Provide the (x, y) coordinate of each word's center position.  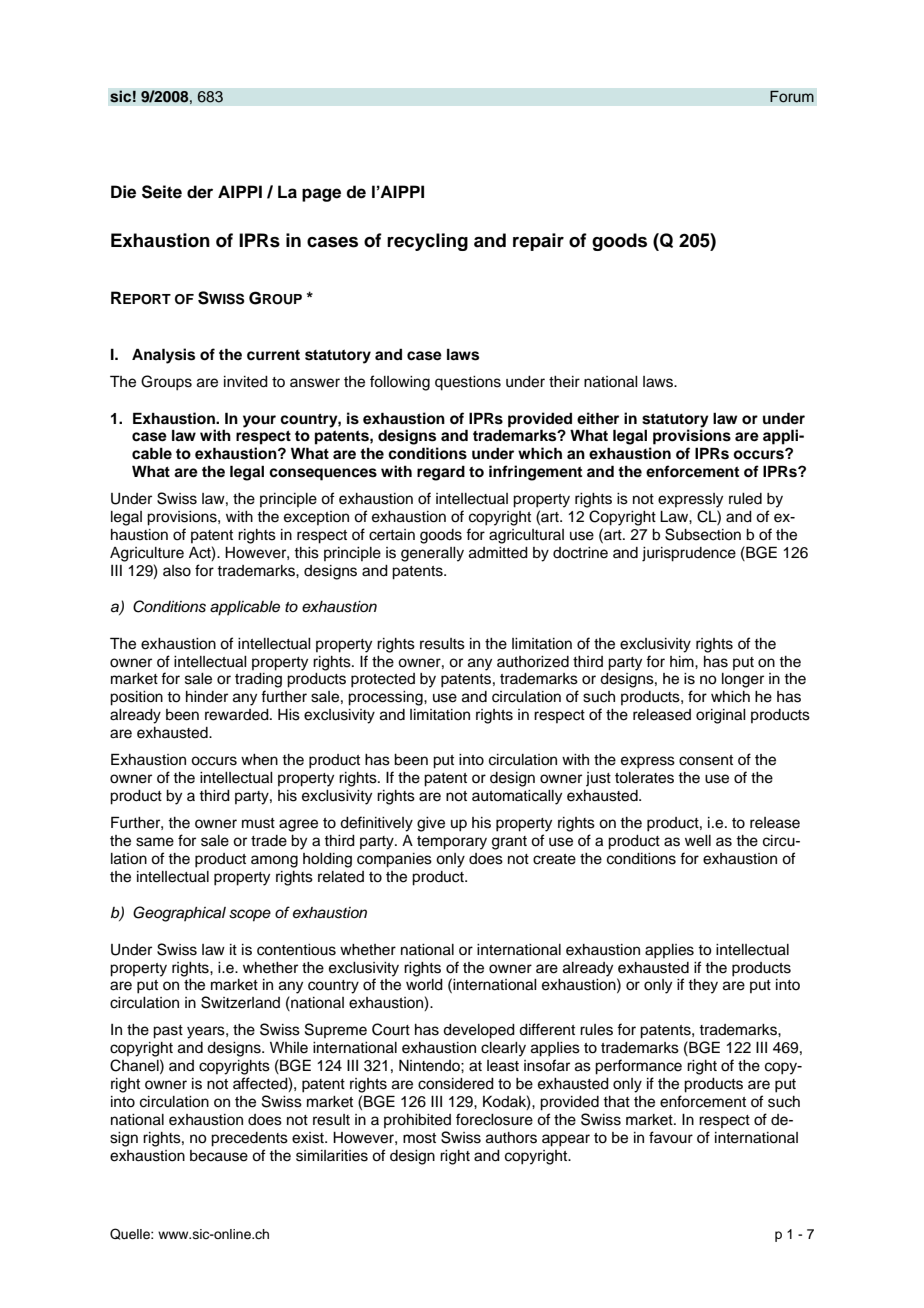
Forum (792, 96)
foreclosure (494, 1119)
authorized (533, 662)
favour (671, 1137)
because (219, 1156)
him (683, 661)
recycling (427, 242)
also (177, 571)
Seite (162, 192)
